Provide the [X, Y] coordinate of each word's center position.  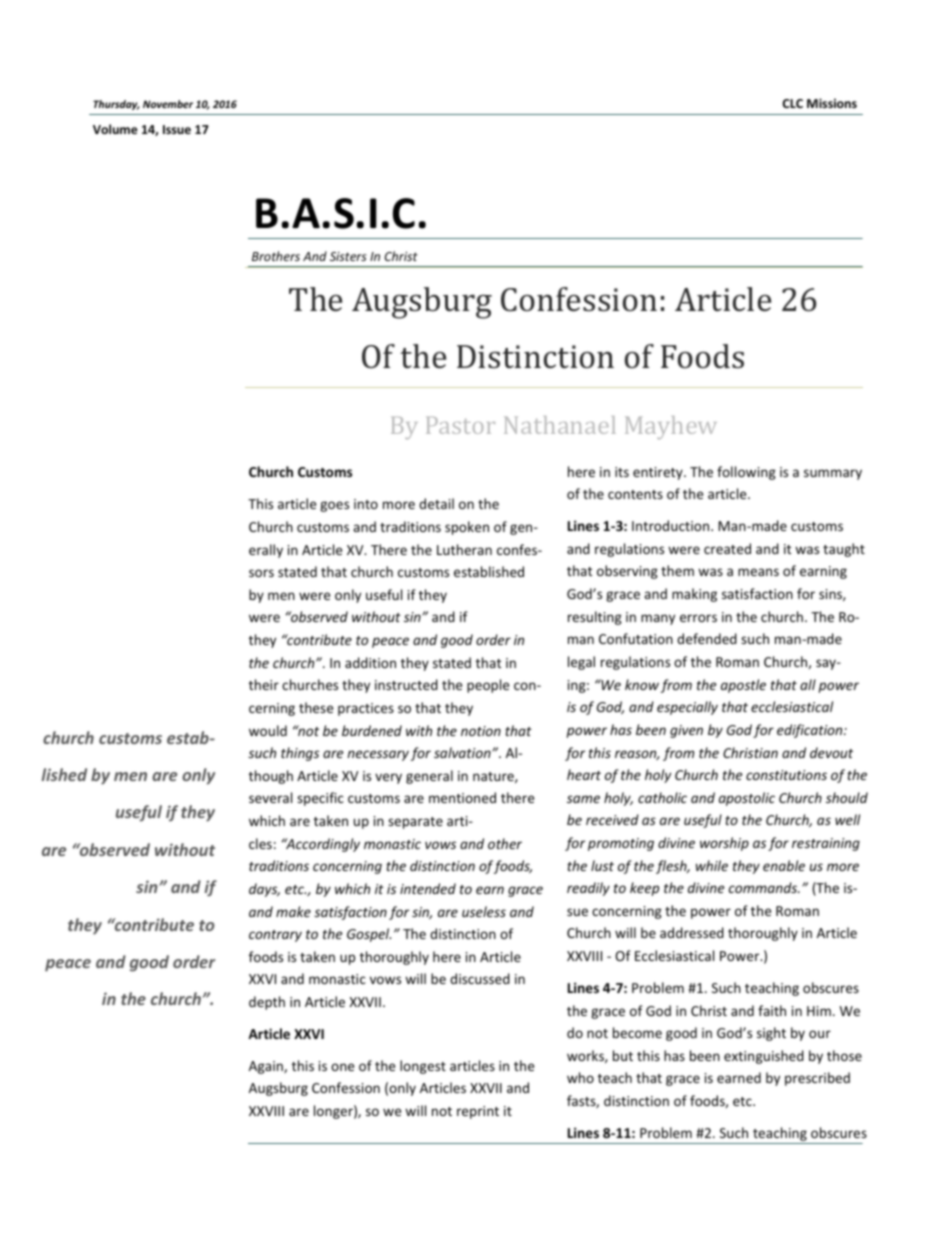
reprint [478, 1112]
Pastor [460, 425]
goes [334, 506]
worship [724, 844]
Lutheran [464, 549]
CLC [793, 103]
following [746, 473]
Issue [177, 129]
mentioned [462, 797]
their [264, 684]
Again [267, 1067]
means [758, 572]
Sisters [348, 256]
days [264, 890]
